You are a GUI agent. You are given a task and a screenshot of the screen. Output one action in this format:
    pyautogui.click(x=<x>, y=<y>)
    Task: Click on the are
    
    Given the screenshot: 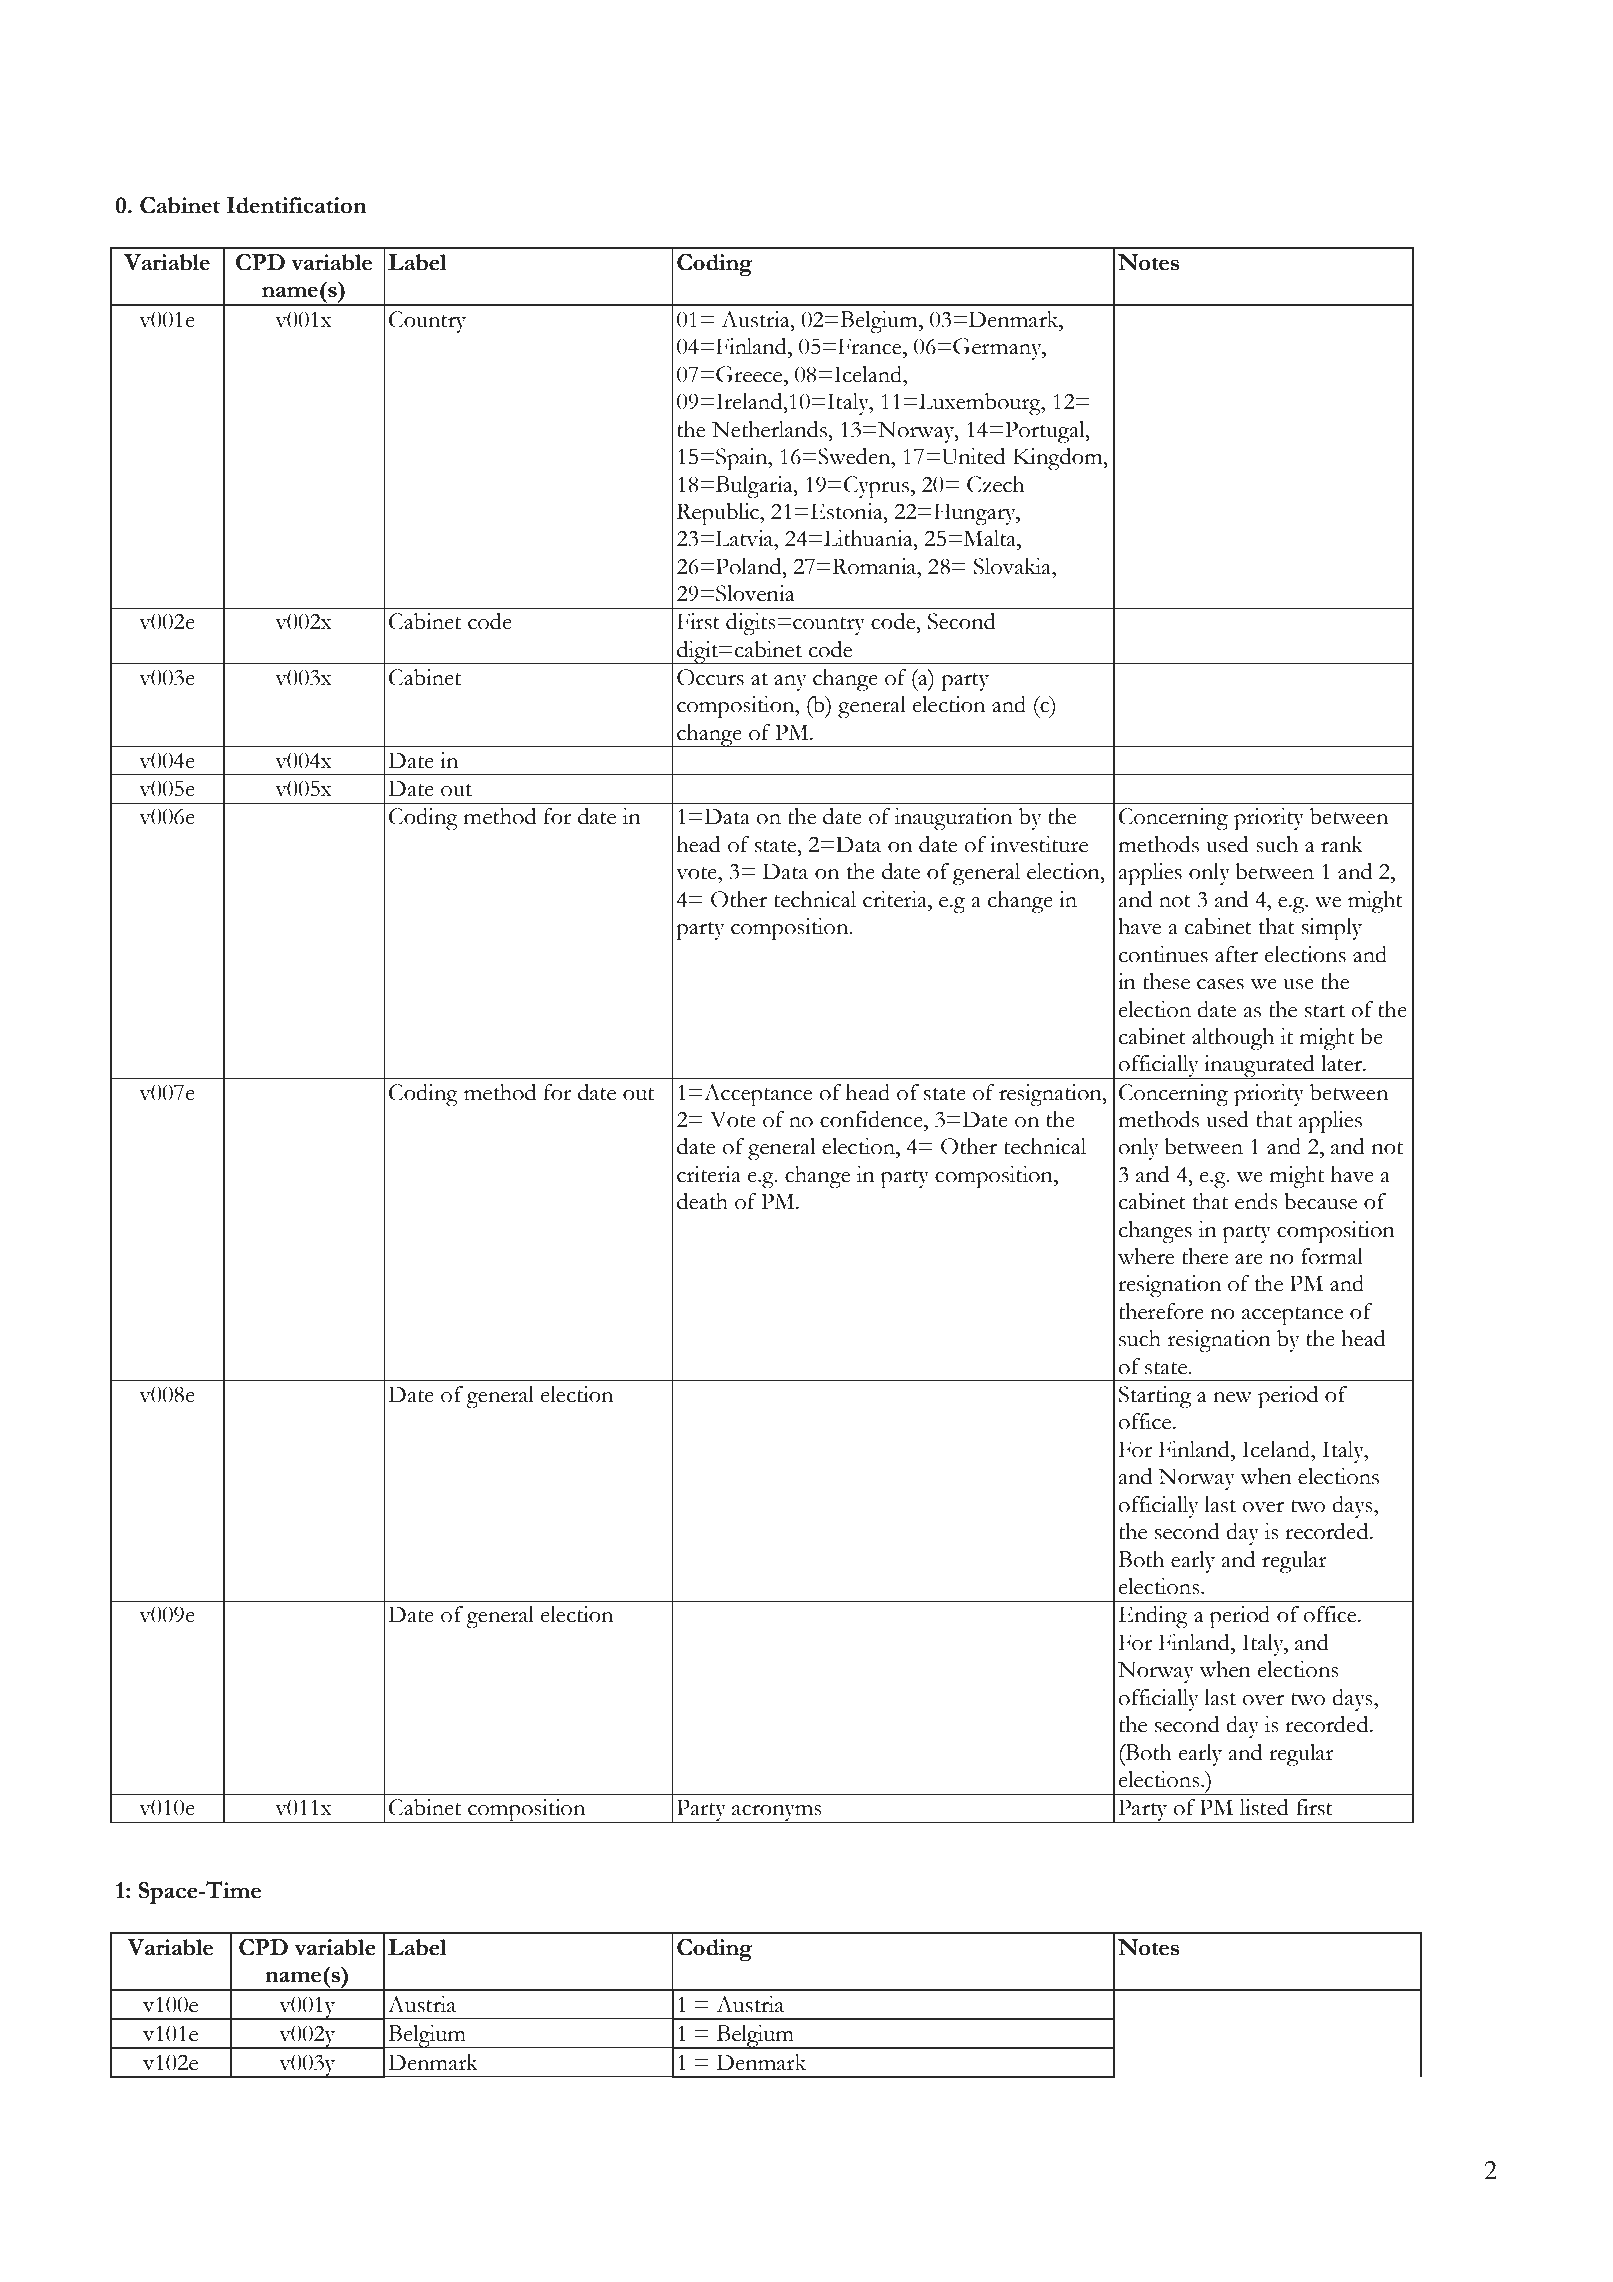 What is the action you would take?
    pyautogui.click(x=1249, y=1259)
